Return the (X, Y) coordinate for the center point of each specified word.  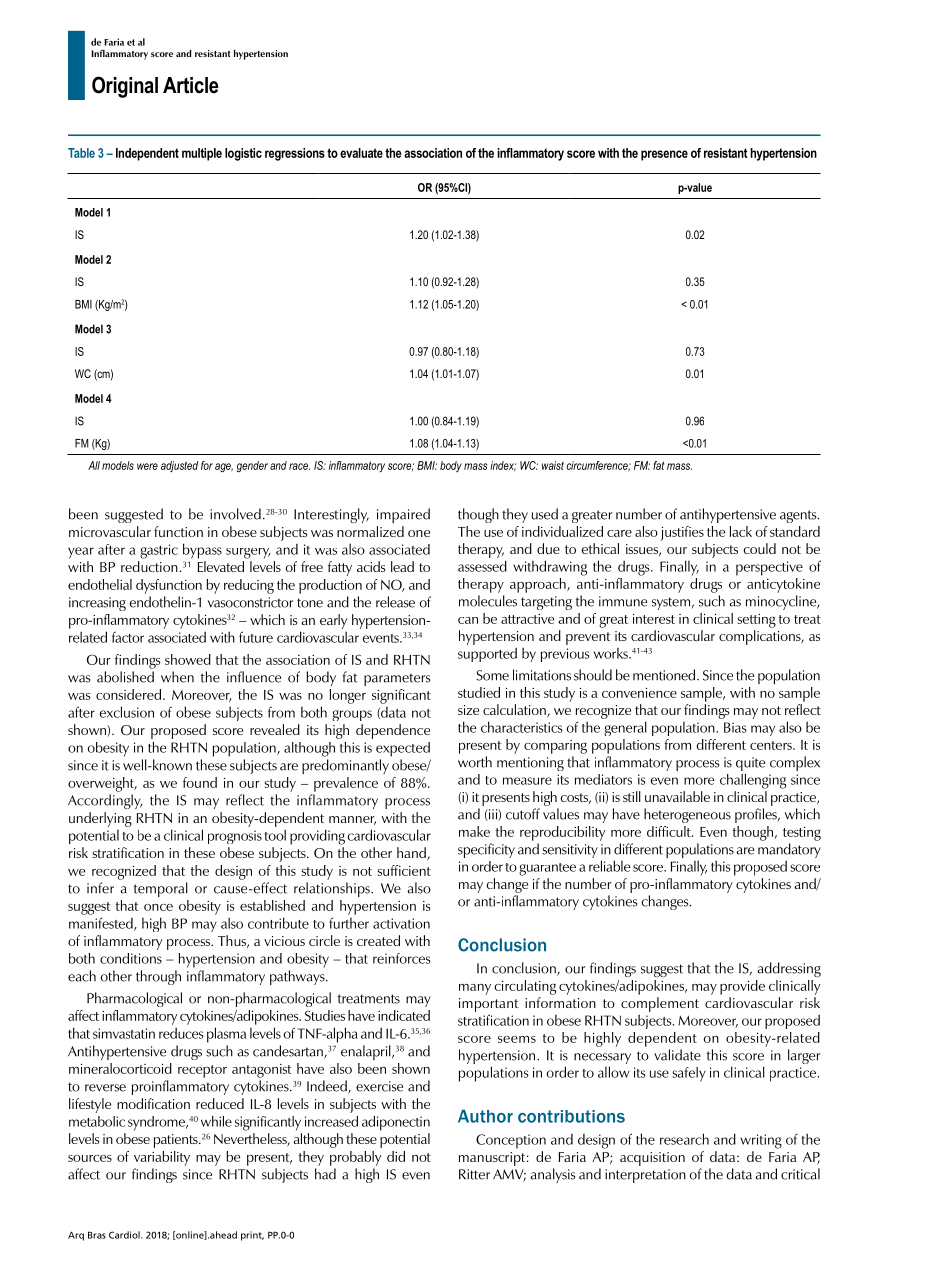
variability (162, 1158)
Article (191, 85)
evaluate (361, 153)
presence (664, 155)
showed (188, 659)
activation (401, 923)
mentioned (665, 675)
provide (742, 987)
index (503, 466)
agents (799, 516)
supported (487, 655)
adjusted (179, 466)
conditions (131, 958)
